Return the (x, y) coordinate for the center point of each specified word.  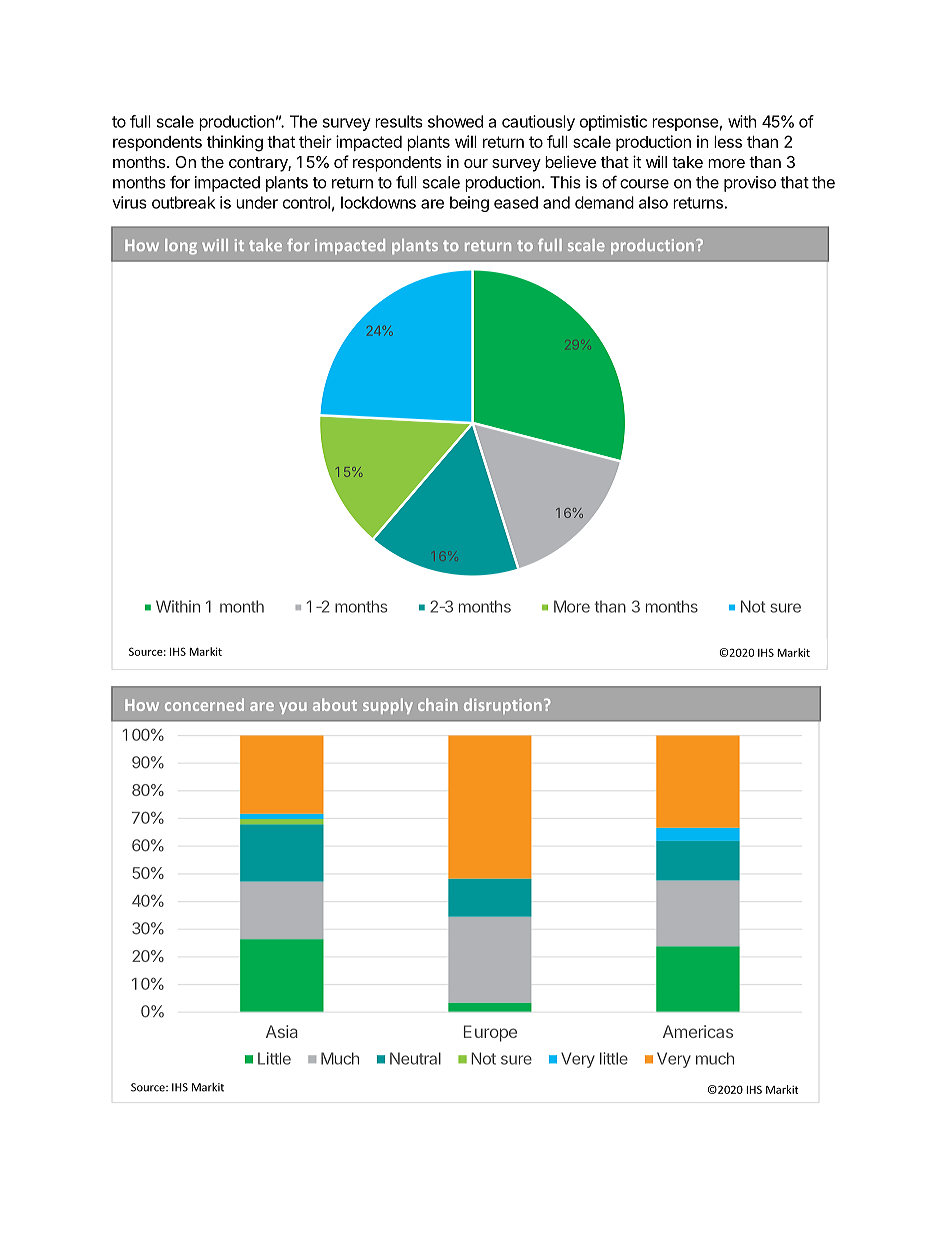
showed (455, 121)
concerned (204, 704)
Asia (282, 1031)
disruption (503, 706)
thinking (235, 143)
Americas (698, 1031)
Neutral (415, 1058)
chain (438, 704)
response (685, 124)
